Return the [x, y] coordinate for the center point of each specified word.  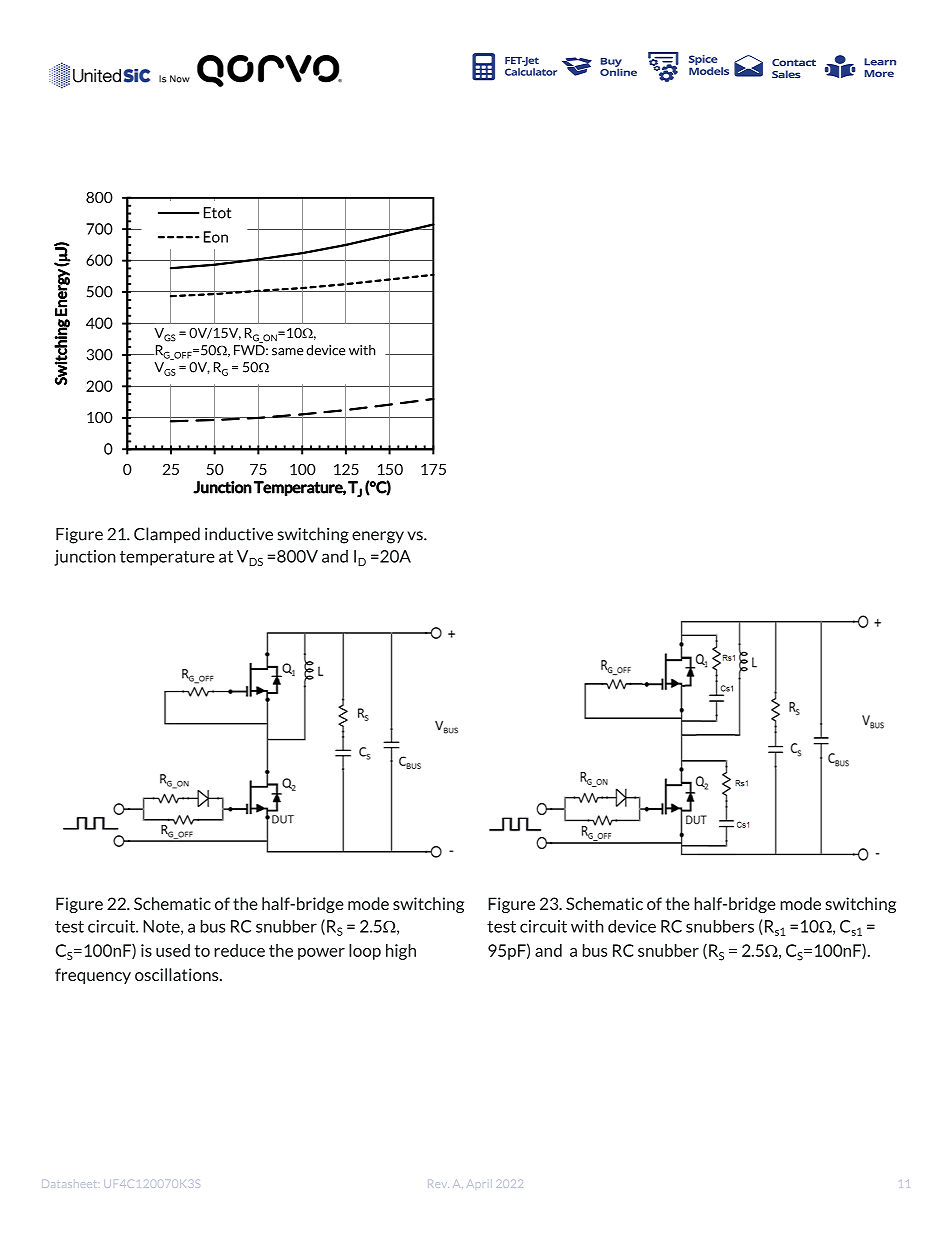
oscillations [178, 974]
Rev [438, 1184]
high [401, 952]
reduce [239, 950]
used [173, 950]
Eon [216, 237]
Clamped [167, 535]
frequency [93, 976]
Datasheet [68, 1184]
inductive [239, 534]
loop [365, 952]
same [287, 352]
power [321, 954]
